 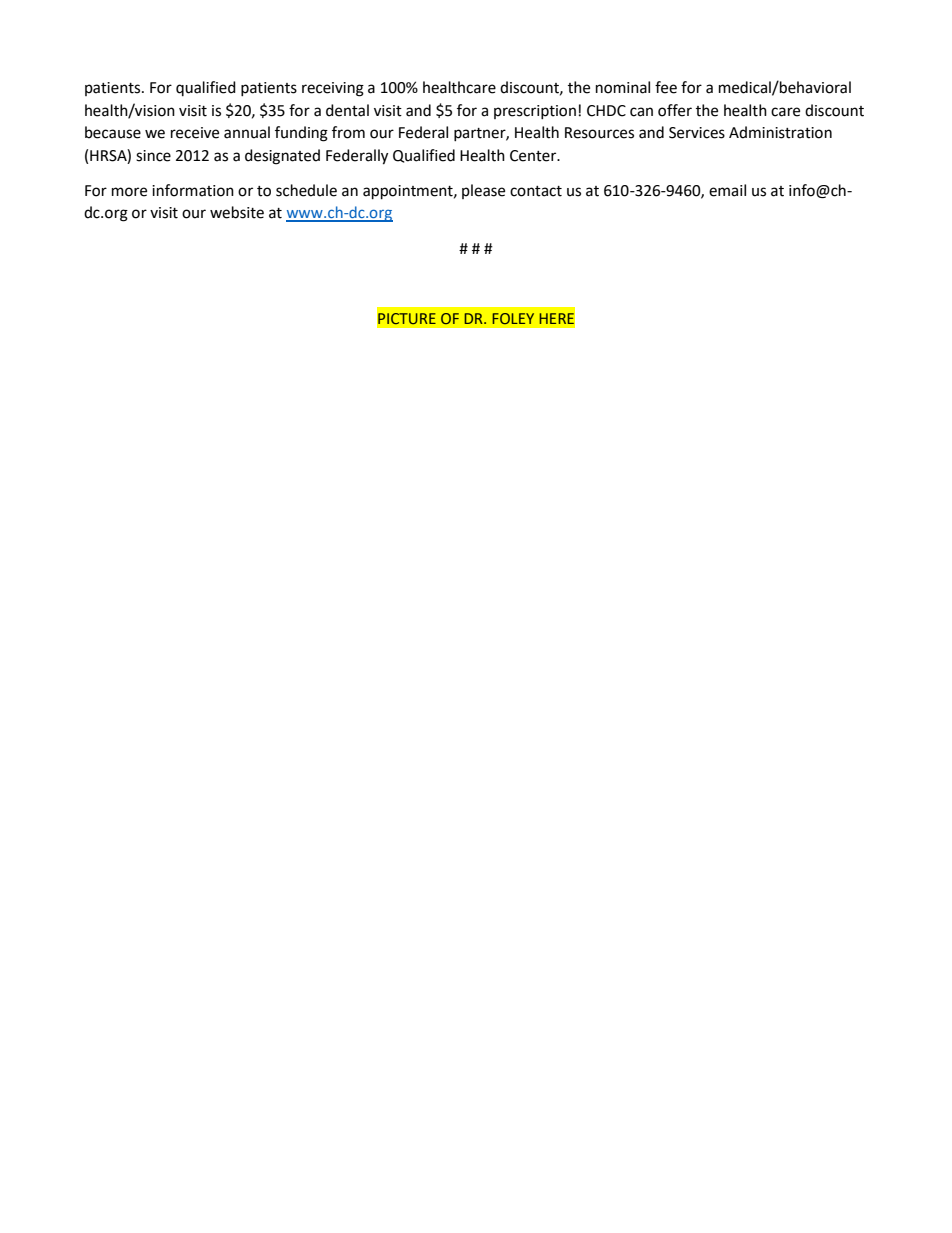 What do you see at coordinates (666, 87) in the screenshot?
I see `fee` at bounding box center [666, 87].
